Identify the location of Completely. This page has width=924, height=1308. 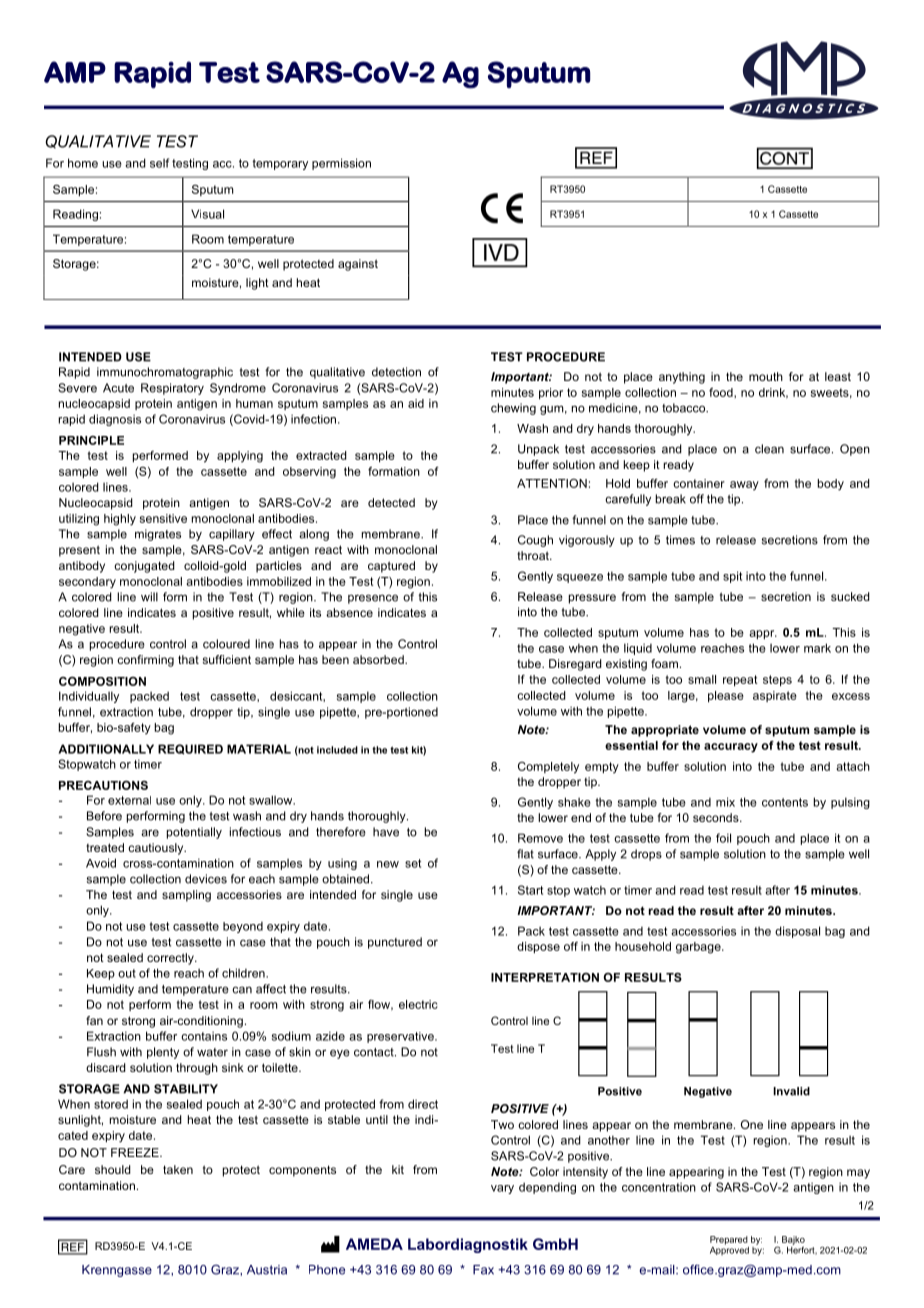
(548, 768).
